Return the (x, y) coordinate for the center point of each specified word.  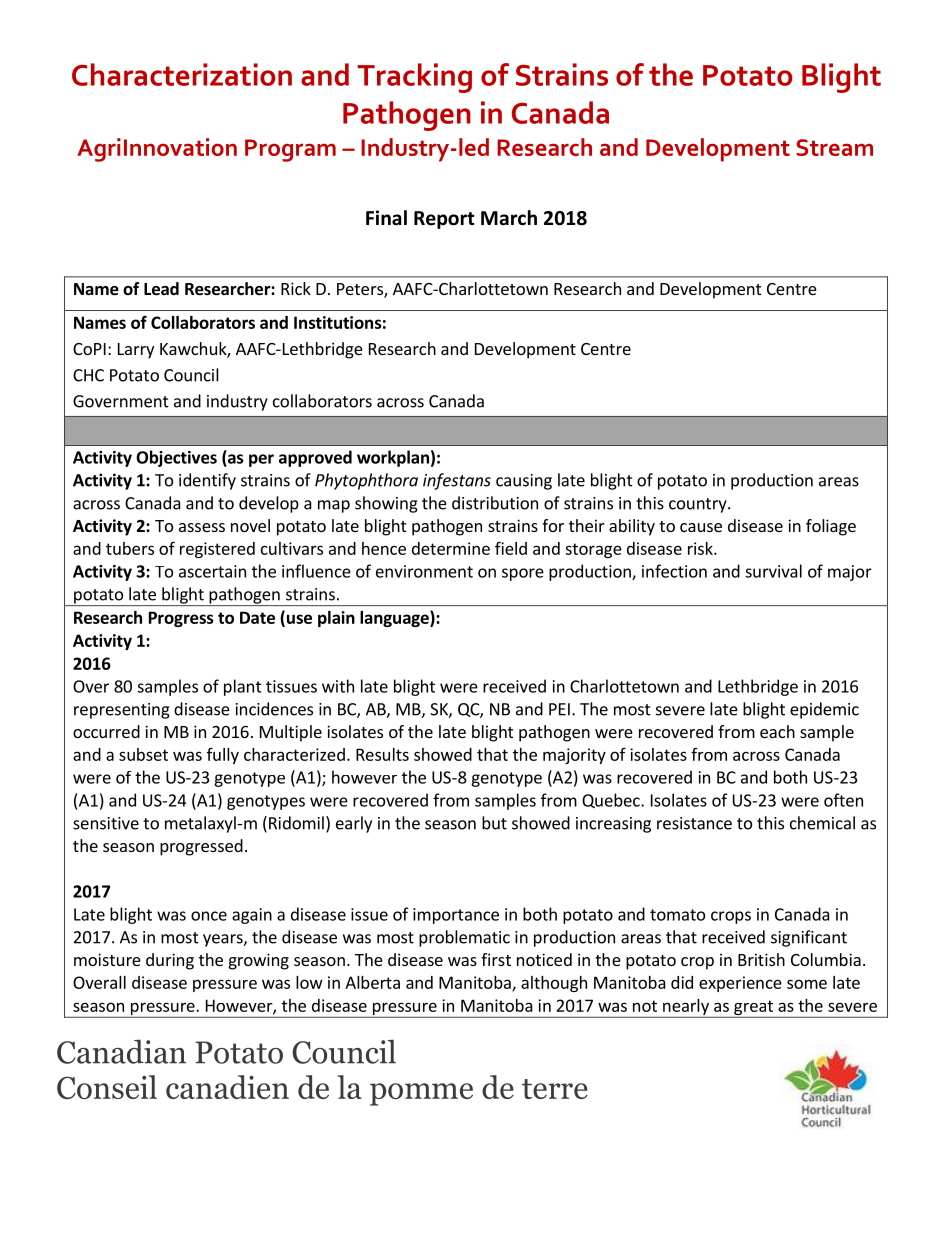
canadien (227, 1087)
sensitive (106, 823)
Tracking (414, 78)
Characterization (182, 74)
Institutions (338, 322)
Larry (136, 351)
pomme (421, 1094)
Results (382, 754)
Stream (834, 147)
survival (773, 571)
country (699, 505)
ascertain (212, 571)
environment (424, 571)
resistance (694, 823)
